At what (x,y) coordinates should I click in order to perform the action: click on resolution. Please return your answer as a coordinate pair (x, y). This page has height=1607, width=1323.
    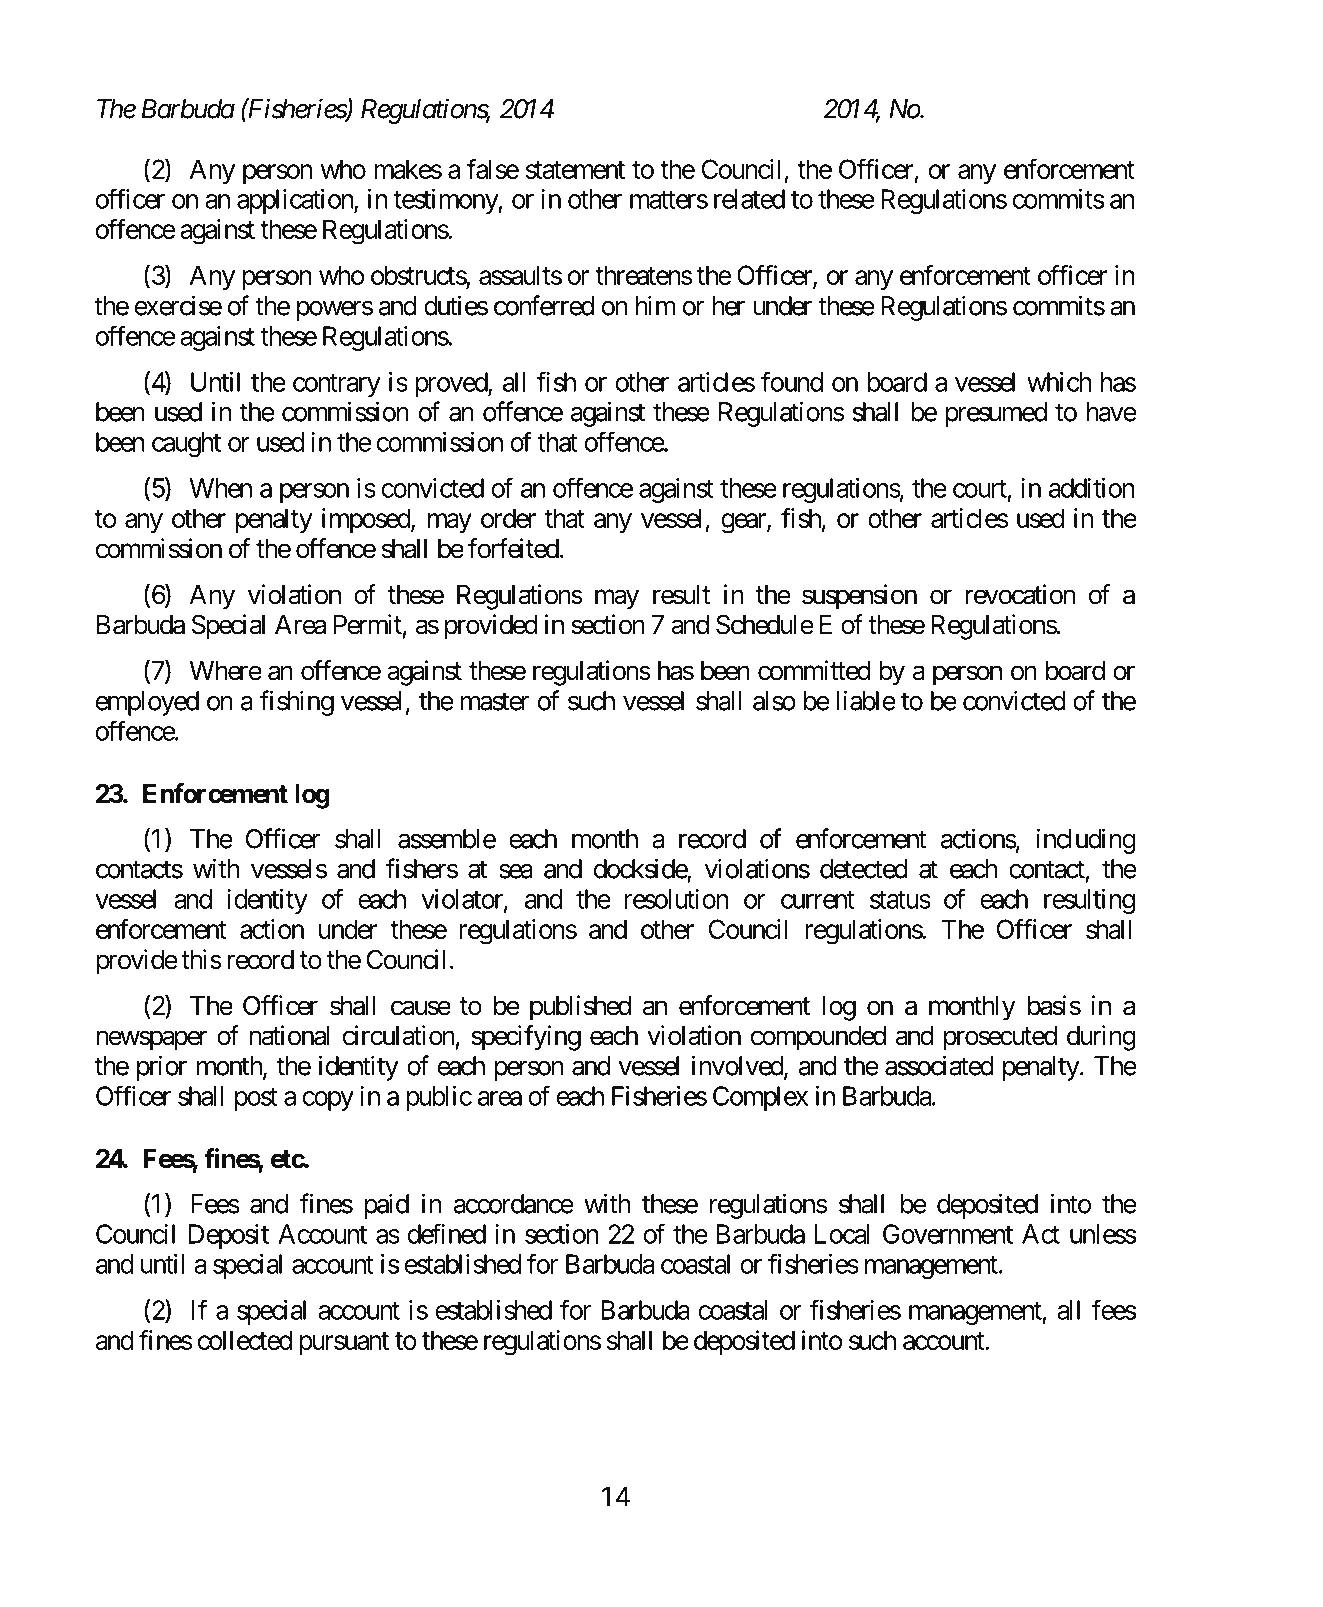
    Looking at the image, I should click on (676, 899).
